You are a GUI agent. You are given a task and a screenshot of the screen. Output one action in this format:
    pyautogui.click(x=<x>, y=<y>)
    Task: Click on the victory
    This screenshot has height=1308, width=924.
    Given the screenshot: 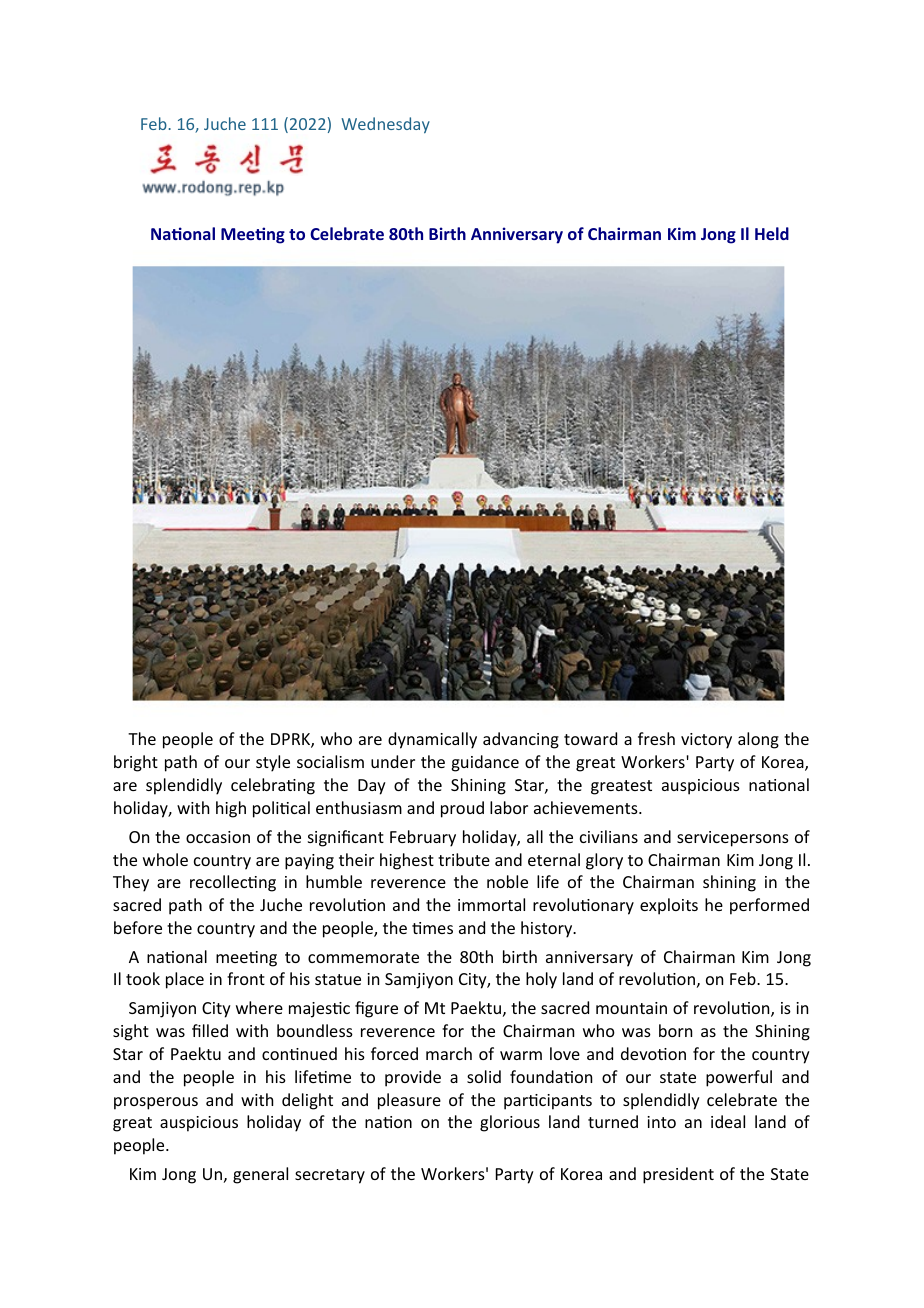 What is the action you would take?
    pyautogui.click(x=706, y=741)
